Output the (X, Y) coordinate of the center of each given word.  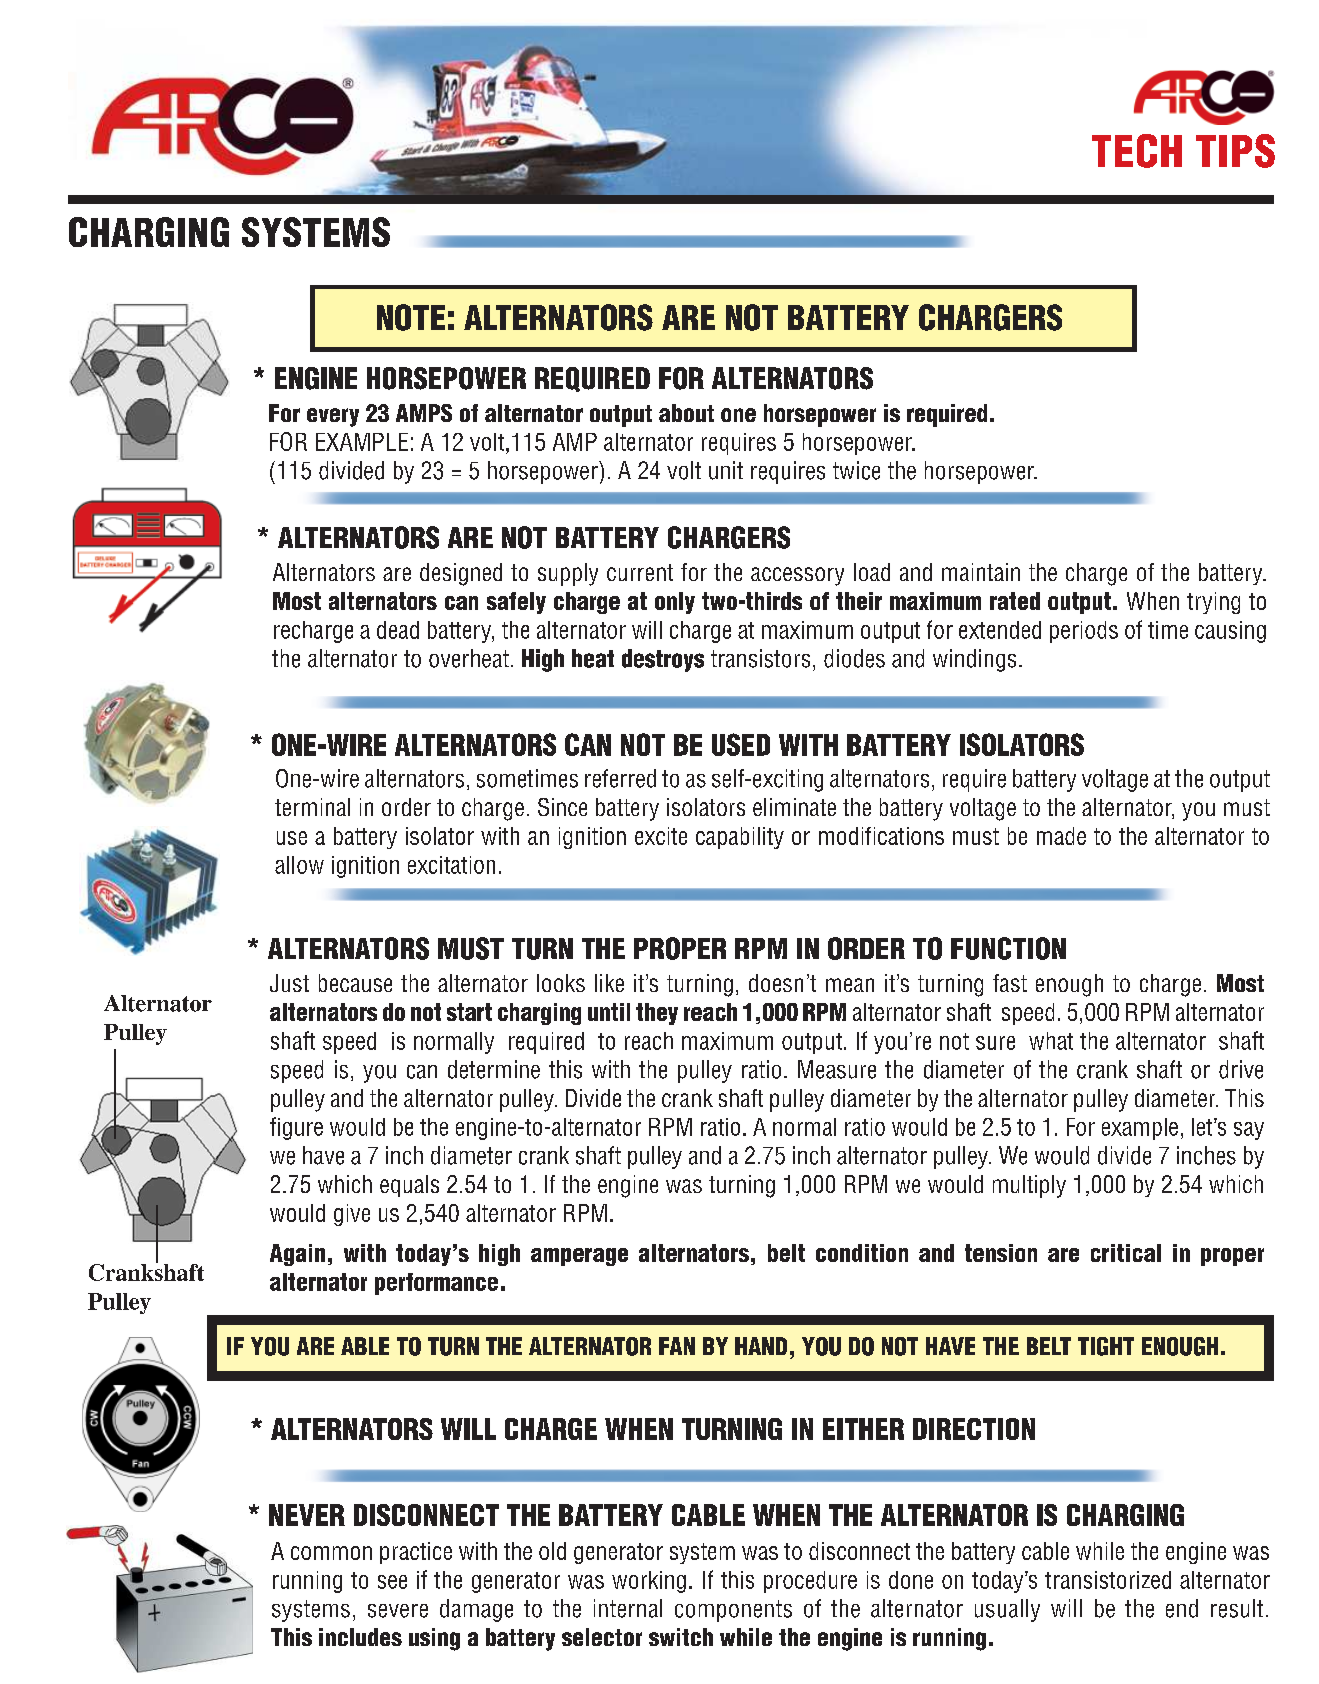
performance (436, 1284)
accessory (797, 576)
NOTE (411, 317)
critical (1126, 1253)
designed (461, 574)
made (1061, 836)
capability (740, 838)
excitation (451, 865)
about (686, 413)
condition (862, 1253)
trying (1213, 603)
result (1237, 1608)
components (733, 1611)
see (392, 1582)
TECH (1137, 151)
